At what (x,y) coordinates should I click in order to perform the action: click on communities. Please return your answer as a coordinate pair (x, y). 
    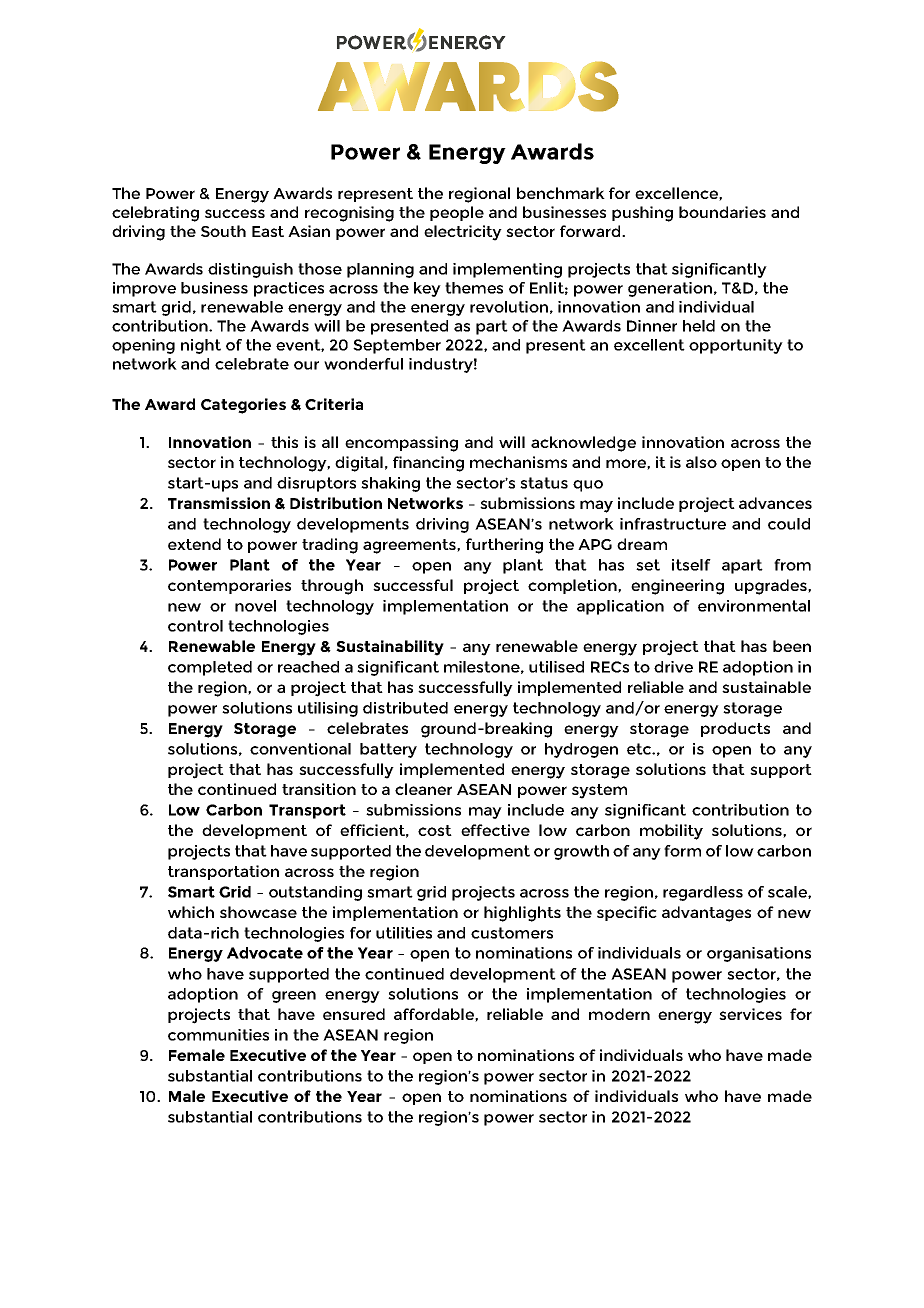
    Looking at the image, I should click on (218, 1035).
